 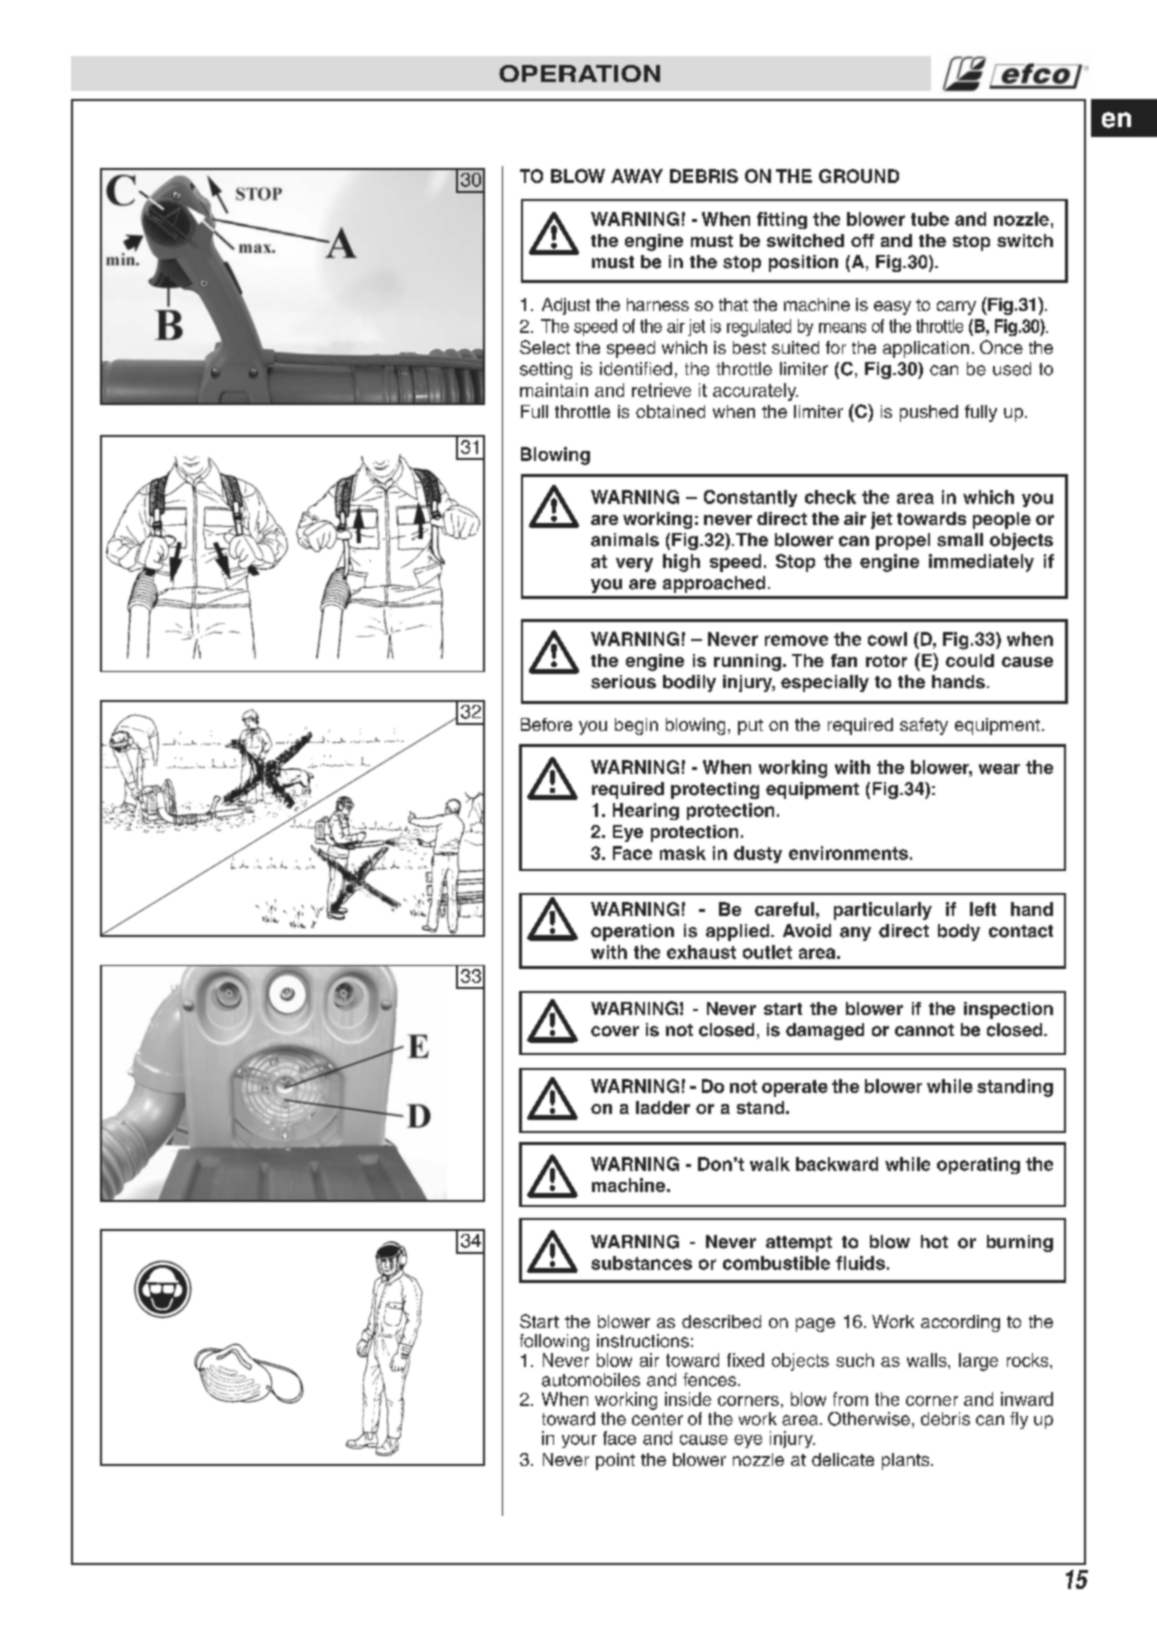 I want to click on tube, so click(x=930, y=219).
